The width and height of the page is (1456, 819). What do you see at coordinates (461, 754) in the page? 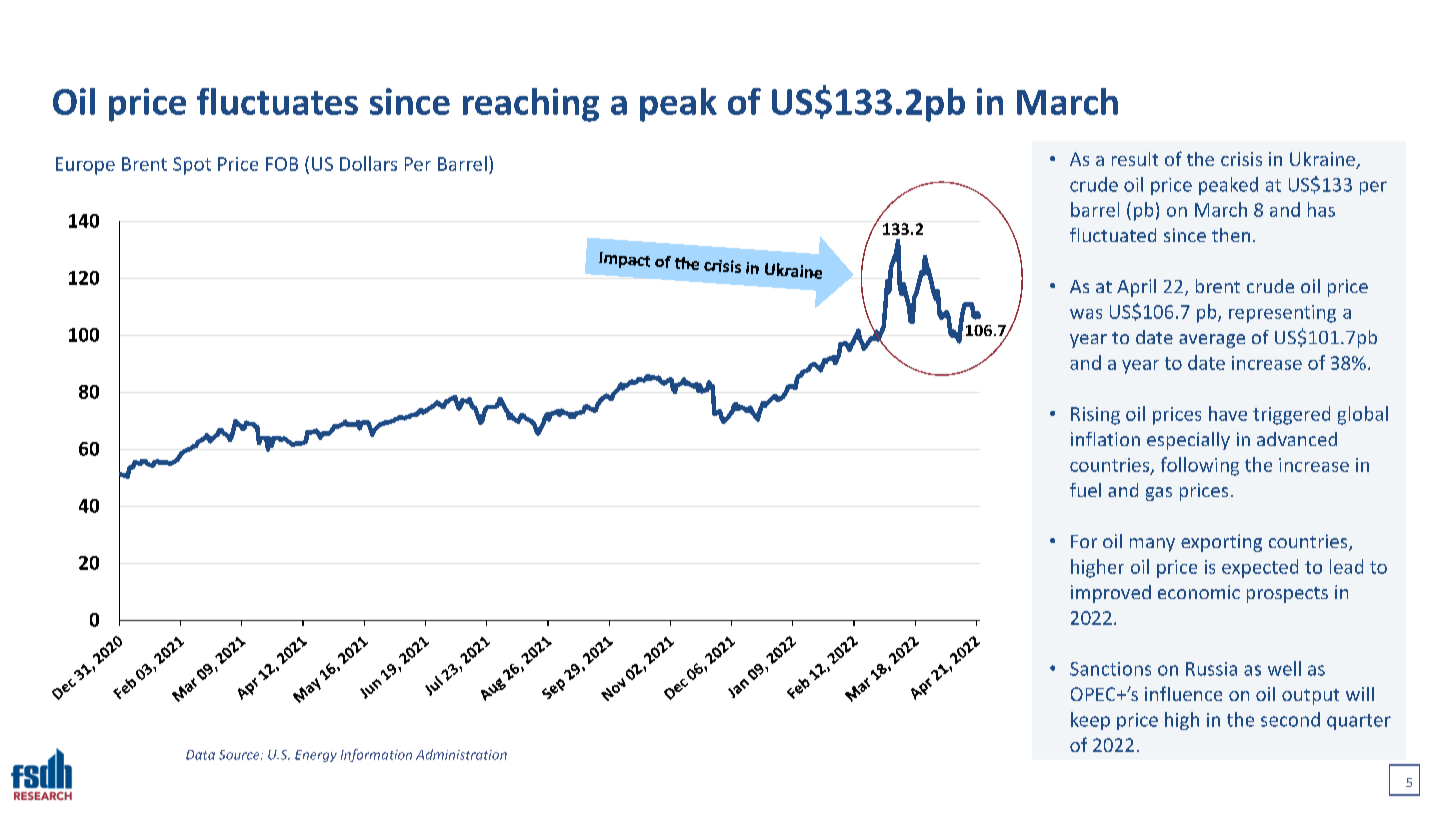
I see `Administration` at bounding box center [461, 754].
